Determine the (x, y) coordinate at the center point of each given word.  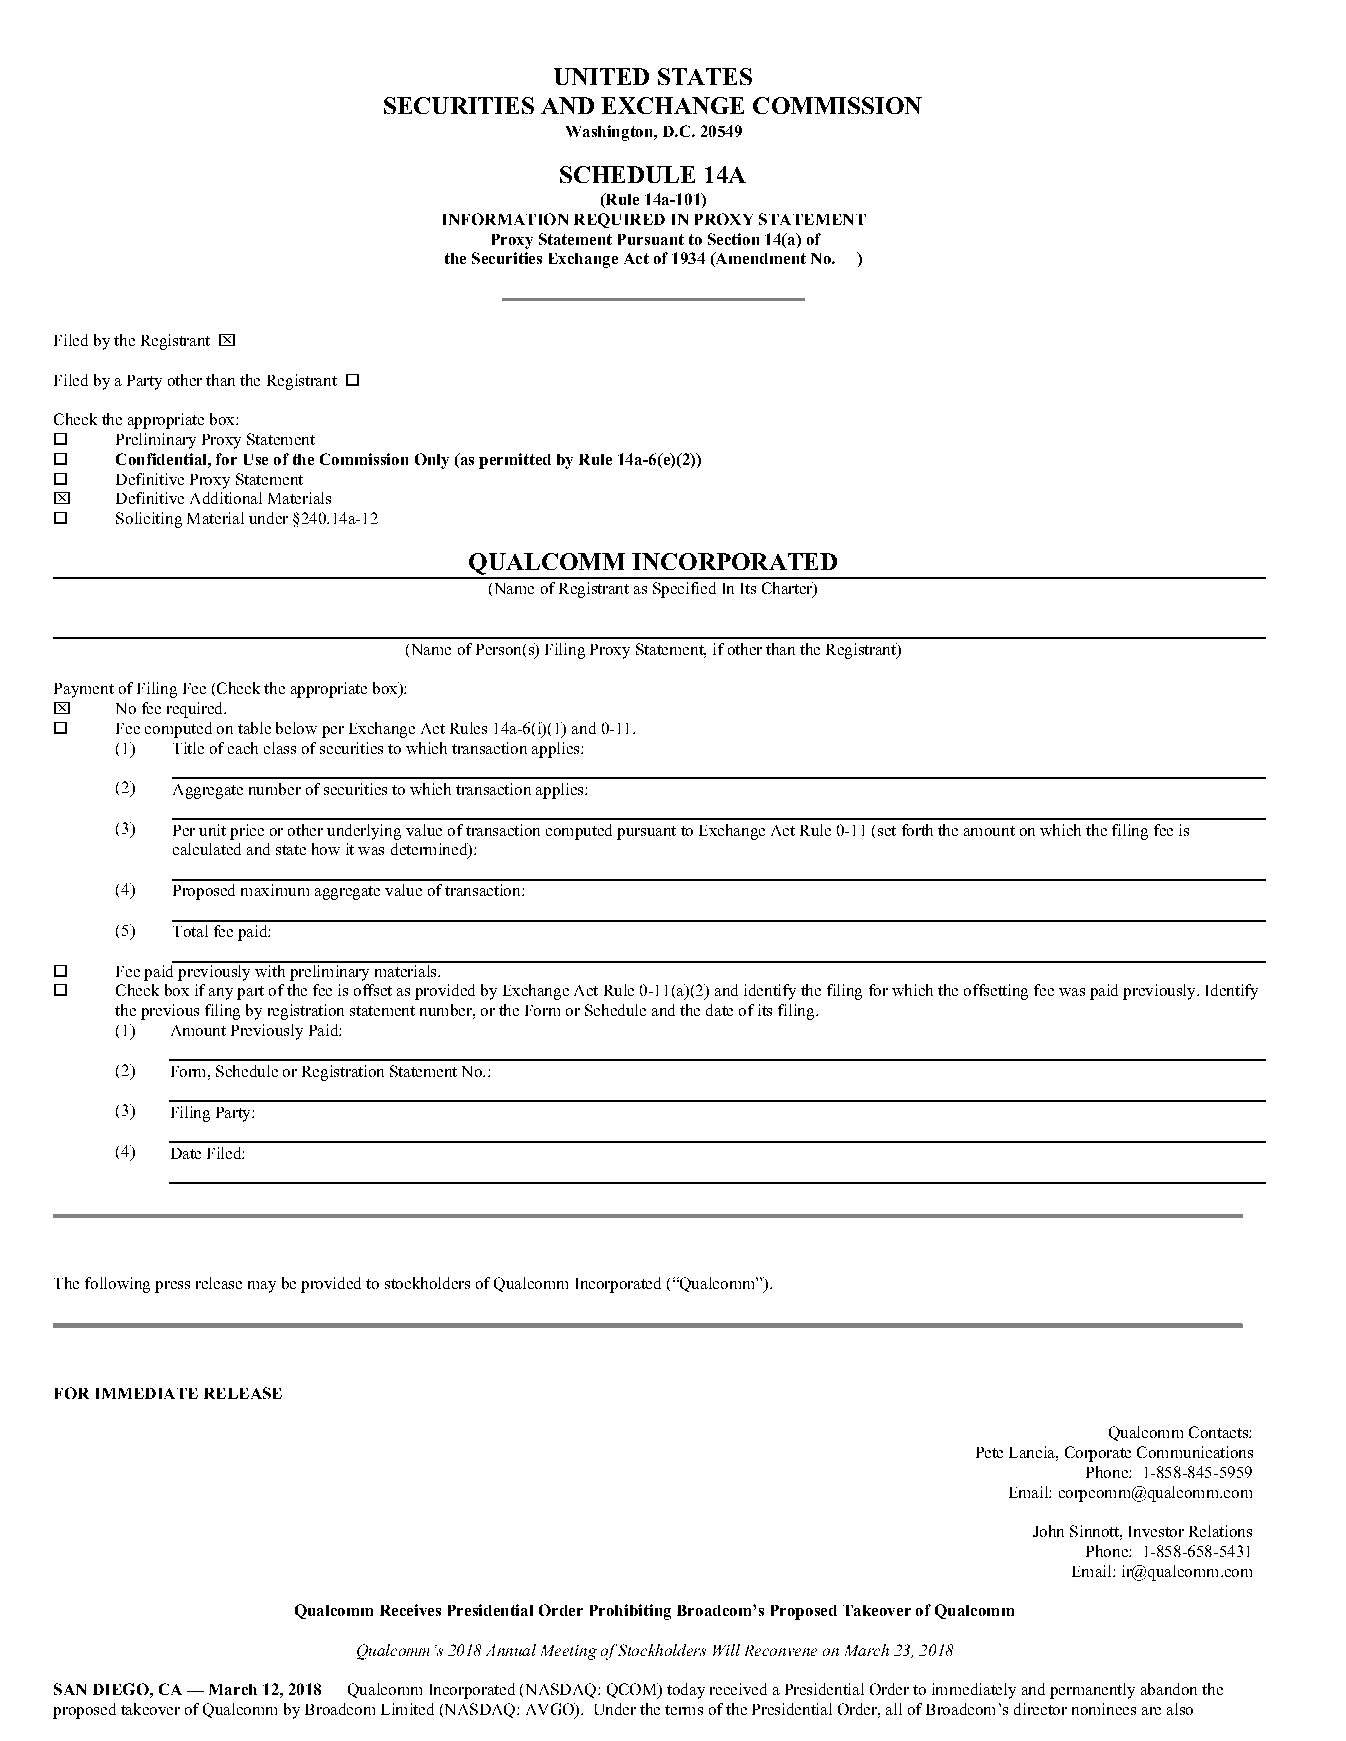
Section (733, 239)
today (686, 1691)
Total (190, 931)
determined (430, 850)
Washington (610, 133)
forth (917, 830)
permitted (515, 461)
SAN (70, 1689)
